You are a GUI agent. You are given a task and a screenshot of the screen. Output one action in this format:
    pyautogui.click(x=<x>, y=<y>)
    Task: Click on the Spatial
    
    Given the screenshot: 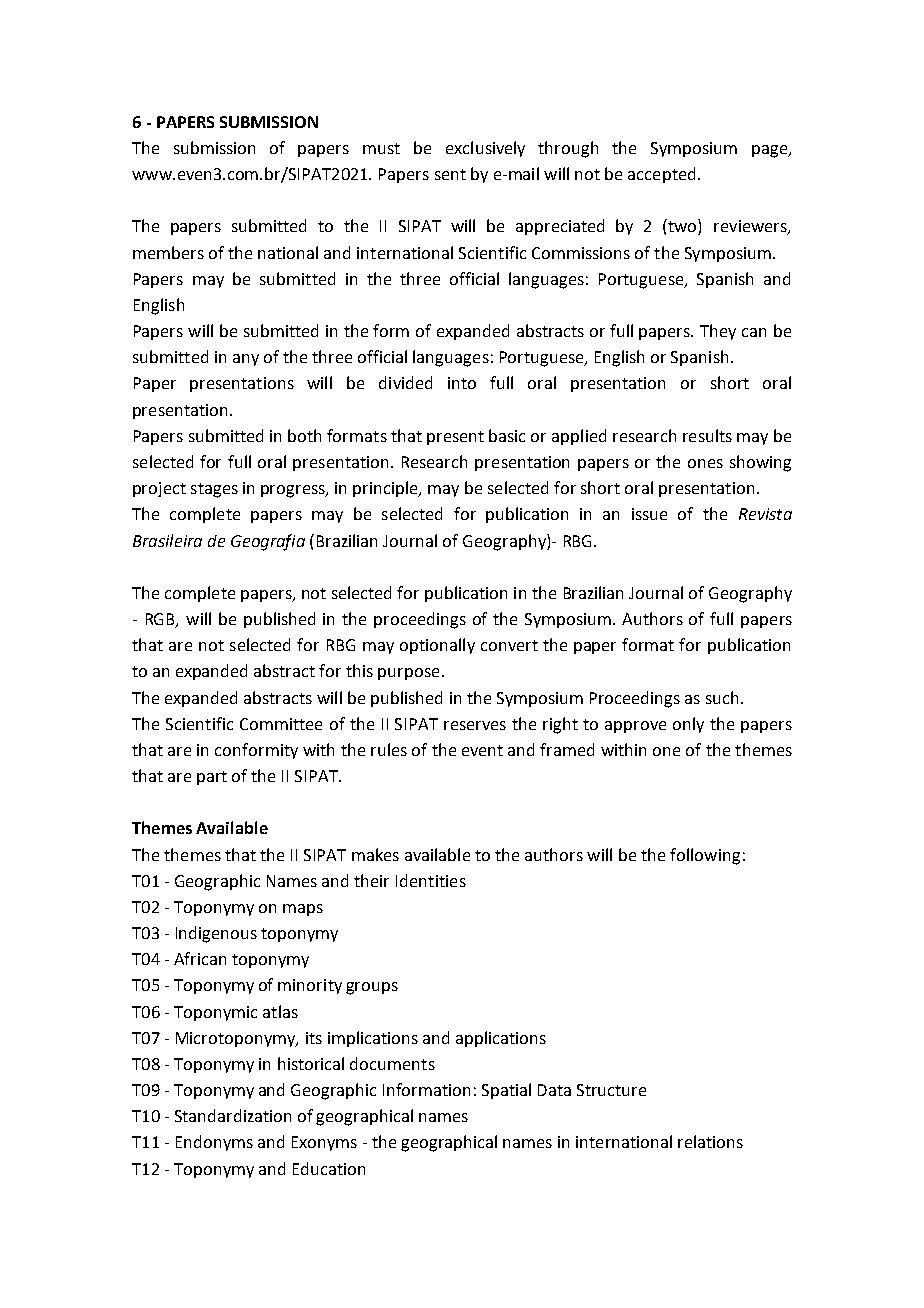 What is the action you would take?
    pyautogui.click(x=506, y=1091)
